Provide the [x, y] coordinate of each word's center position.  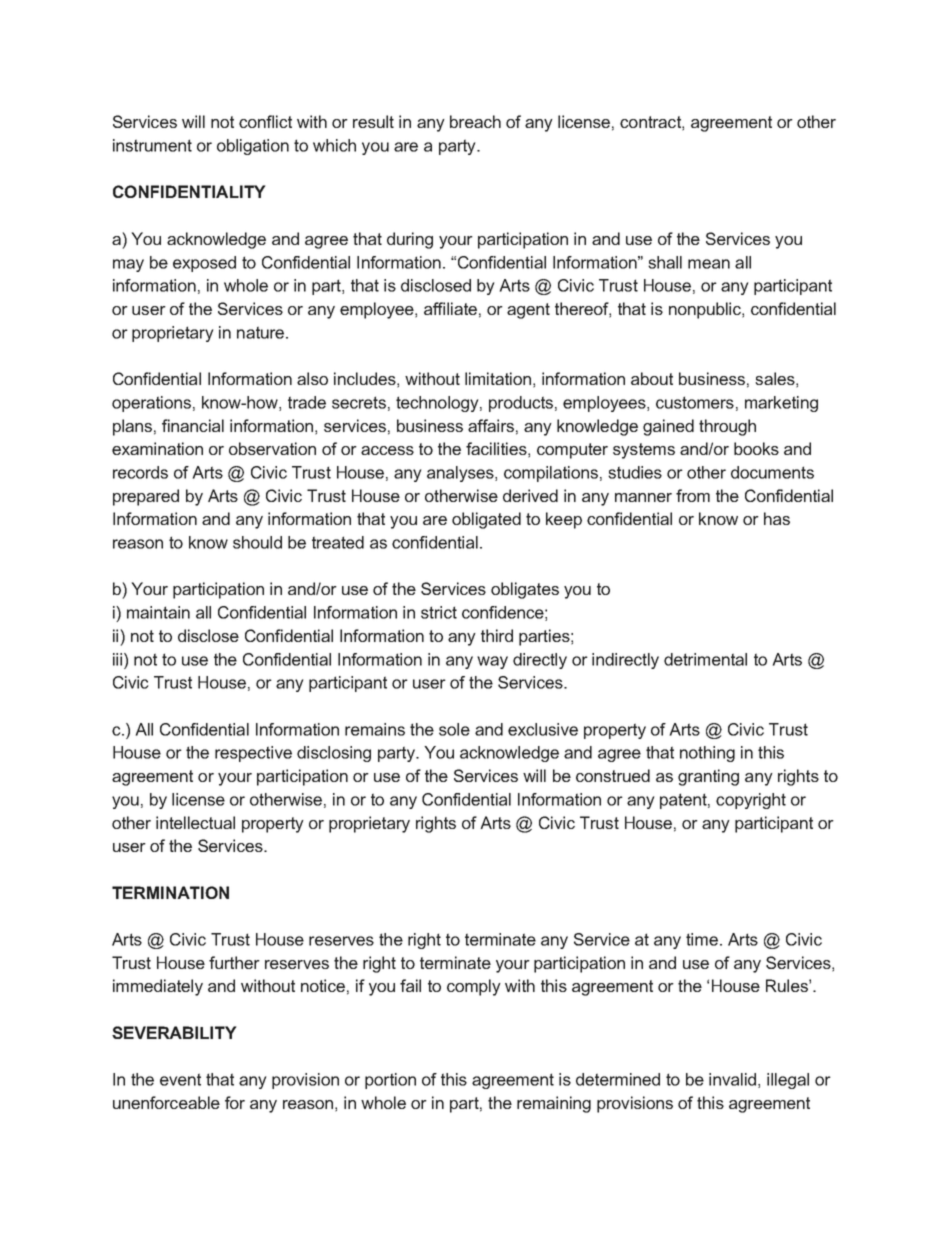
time [702, 939]
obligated [486, 520]
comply [474, 987]
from [693, 495]
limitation [498, 378]
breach [475, 121]
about [652, 378]
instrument [152, 145]
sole [454, 729]
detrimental [705, 659]
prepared [146, 497]
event [180, 1079]
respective [253, 754]
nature [262, 332]
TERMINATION [170, 892]
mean [709, 264]
